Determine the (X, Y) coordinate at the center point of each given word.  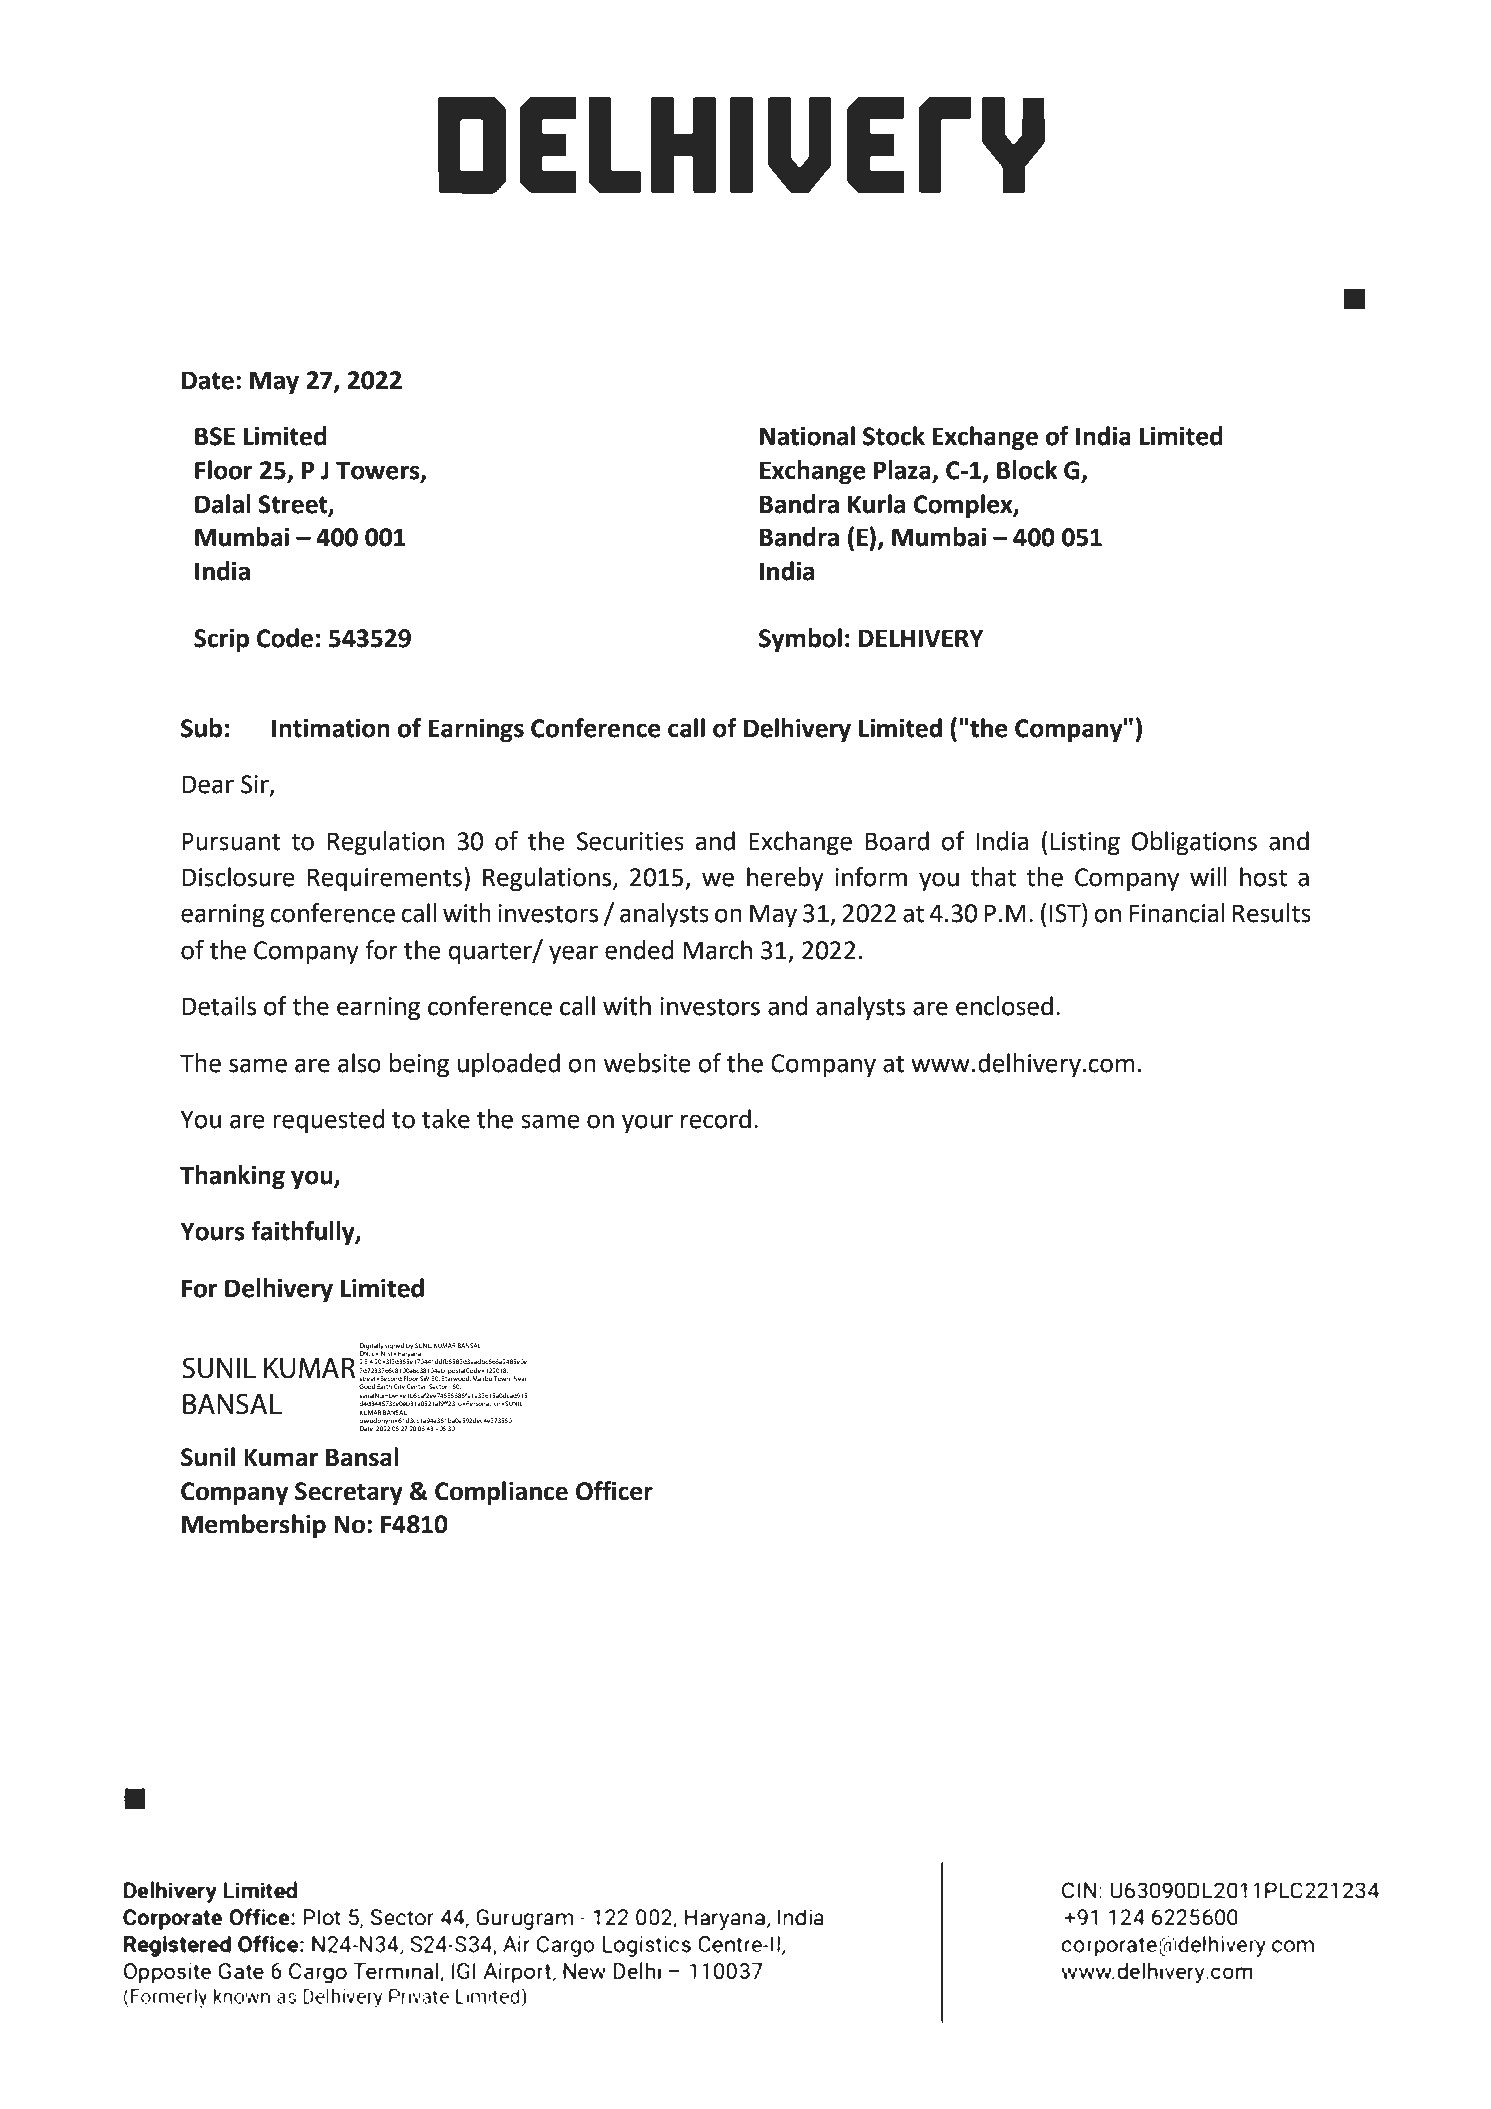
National (807, 436)
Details (219, 1006)
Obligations (1194, 843)
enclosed (1004, 1006)
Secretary (349, 1493)
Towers (379, 471)
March (717, 950)
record (716, 1119)
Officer (614, 1491)
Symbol (800, 640)
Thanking (232, 1177)
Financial (1177, 913)
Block (1027, 470)
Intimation (331, 728)
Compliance (501, 1493)
